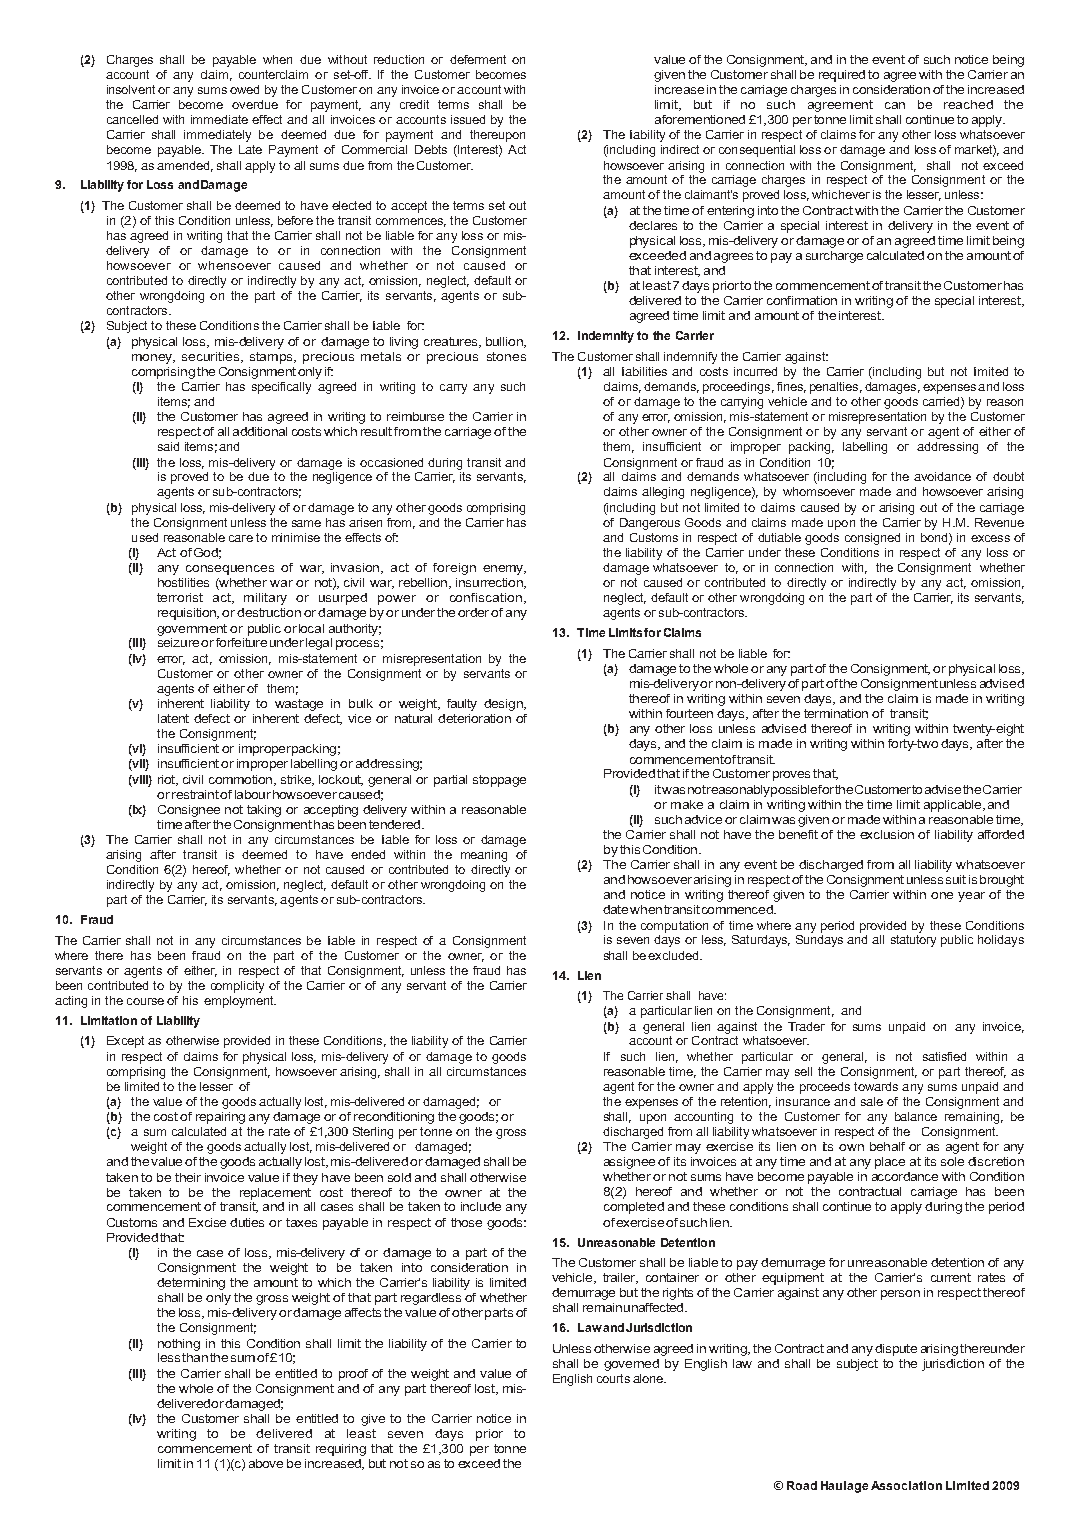 The image size is (1075, 1521). What do you see at coordinates (145, 1001) in the image?
I see `course` at bounding box center [145, 1001].
